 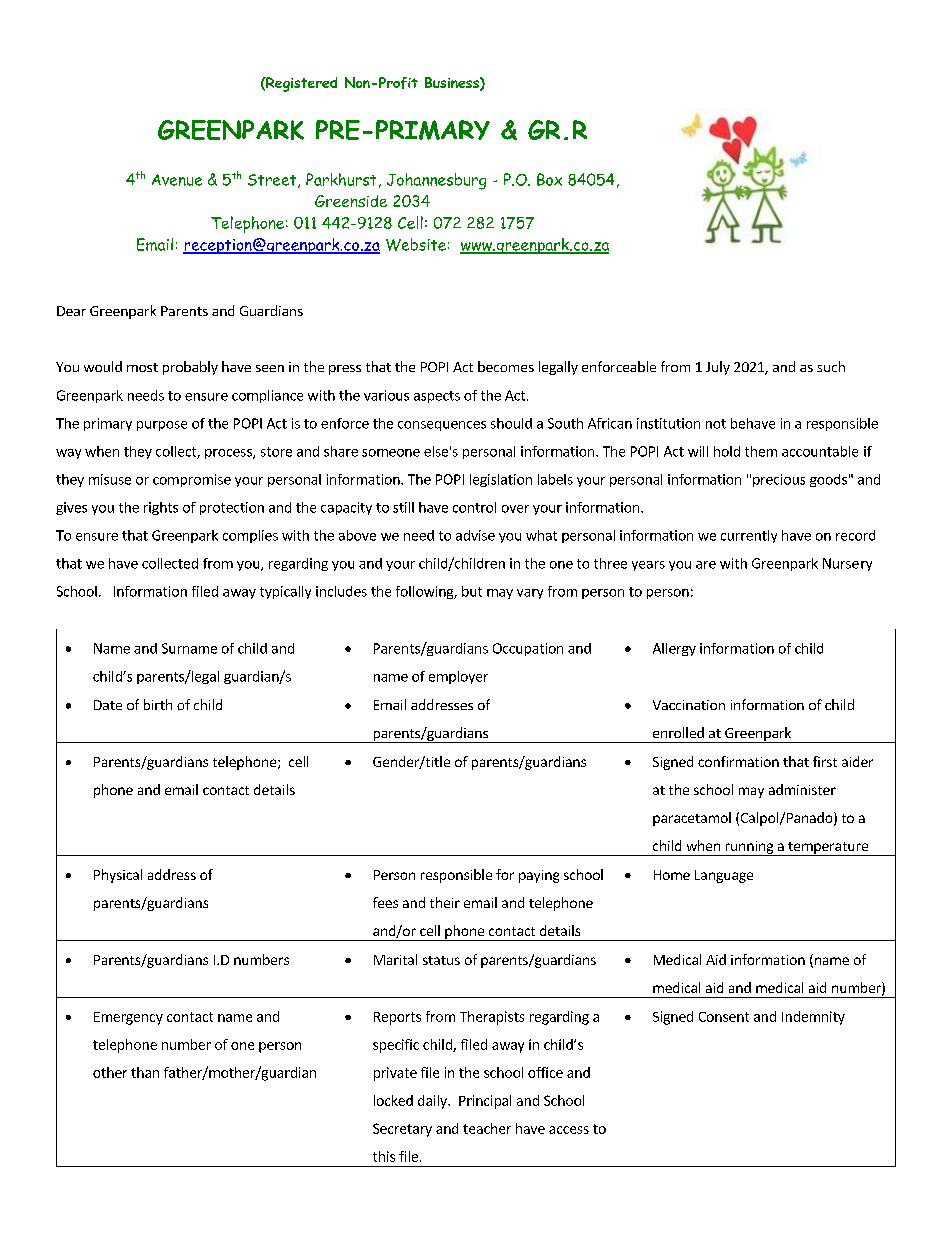 What do you see at coordinates (161, 508) in the image?
I see `rights` at bounding box center [161, 508].
